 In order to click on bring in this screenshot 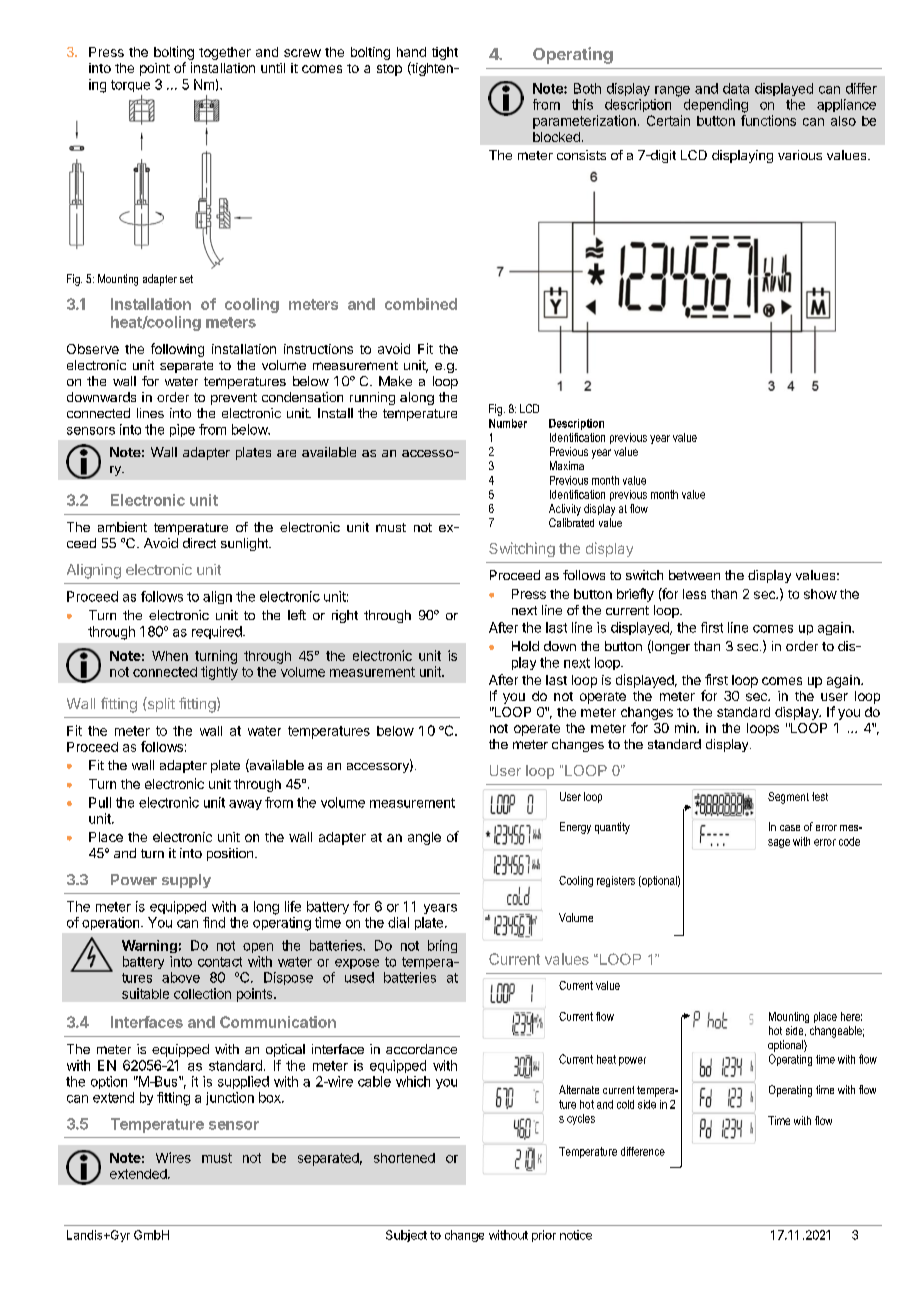, I will do `click(442, 946)`.
